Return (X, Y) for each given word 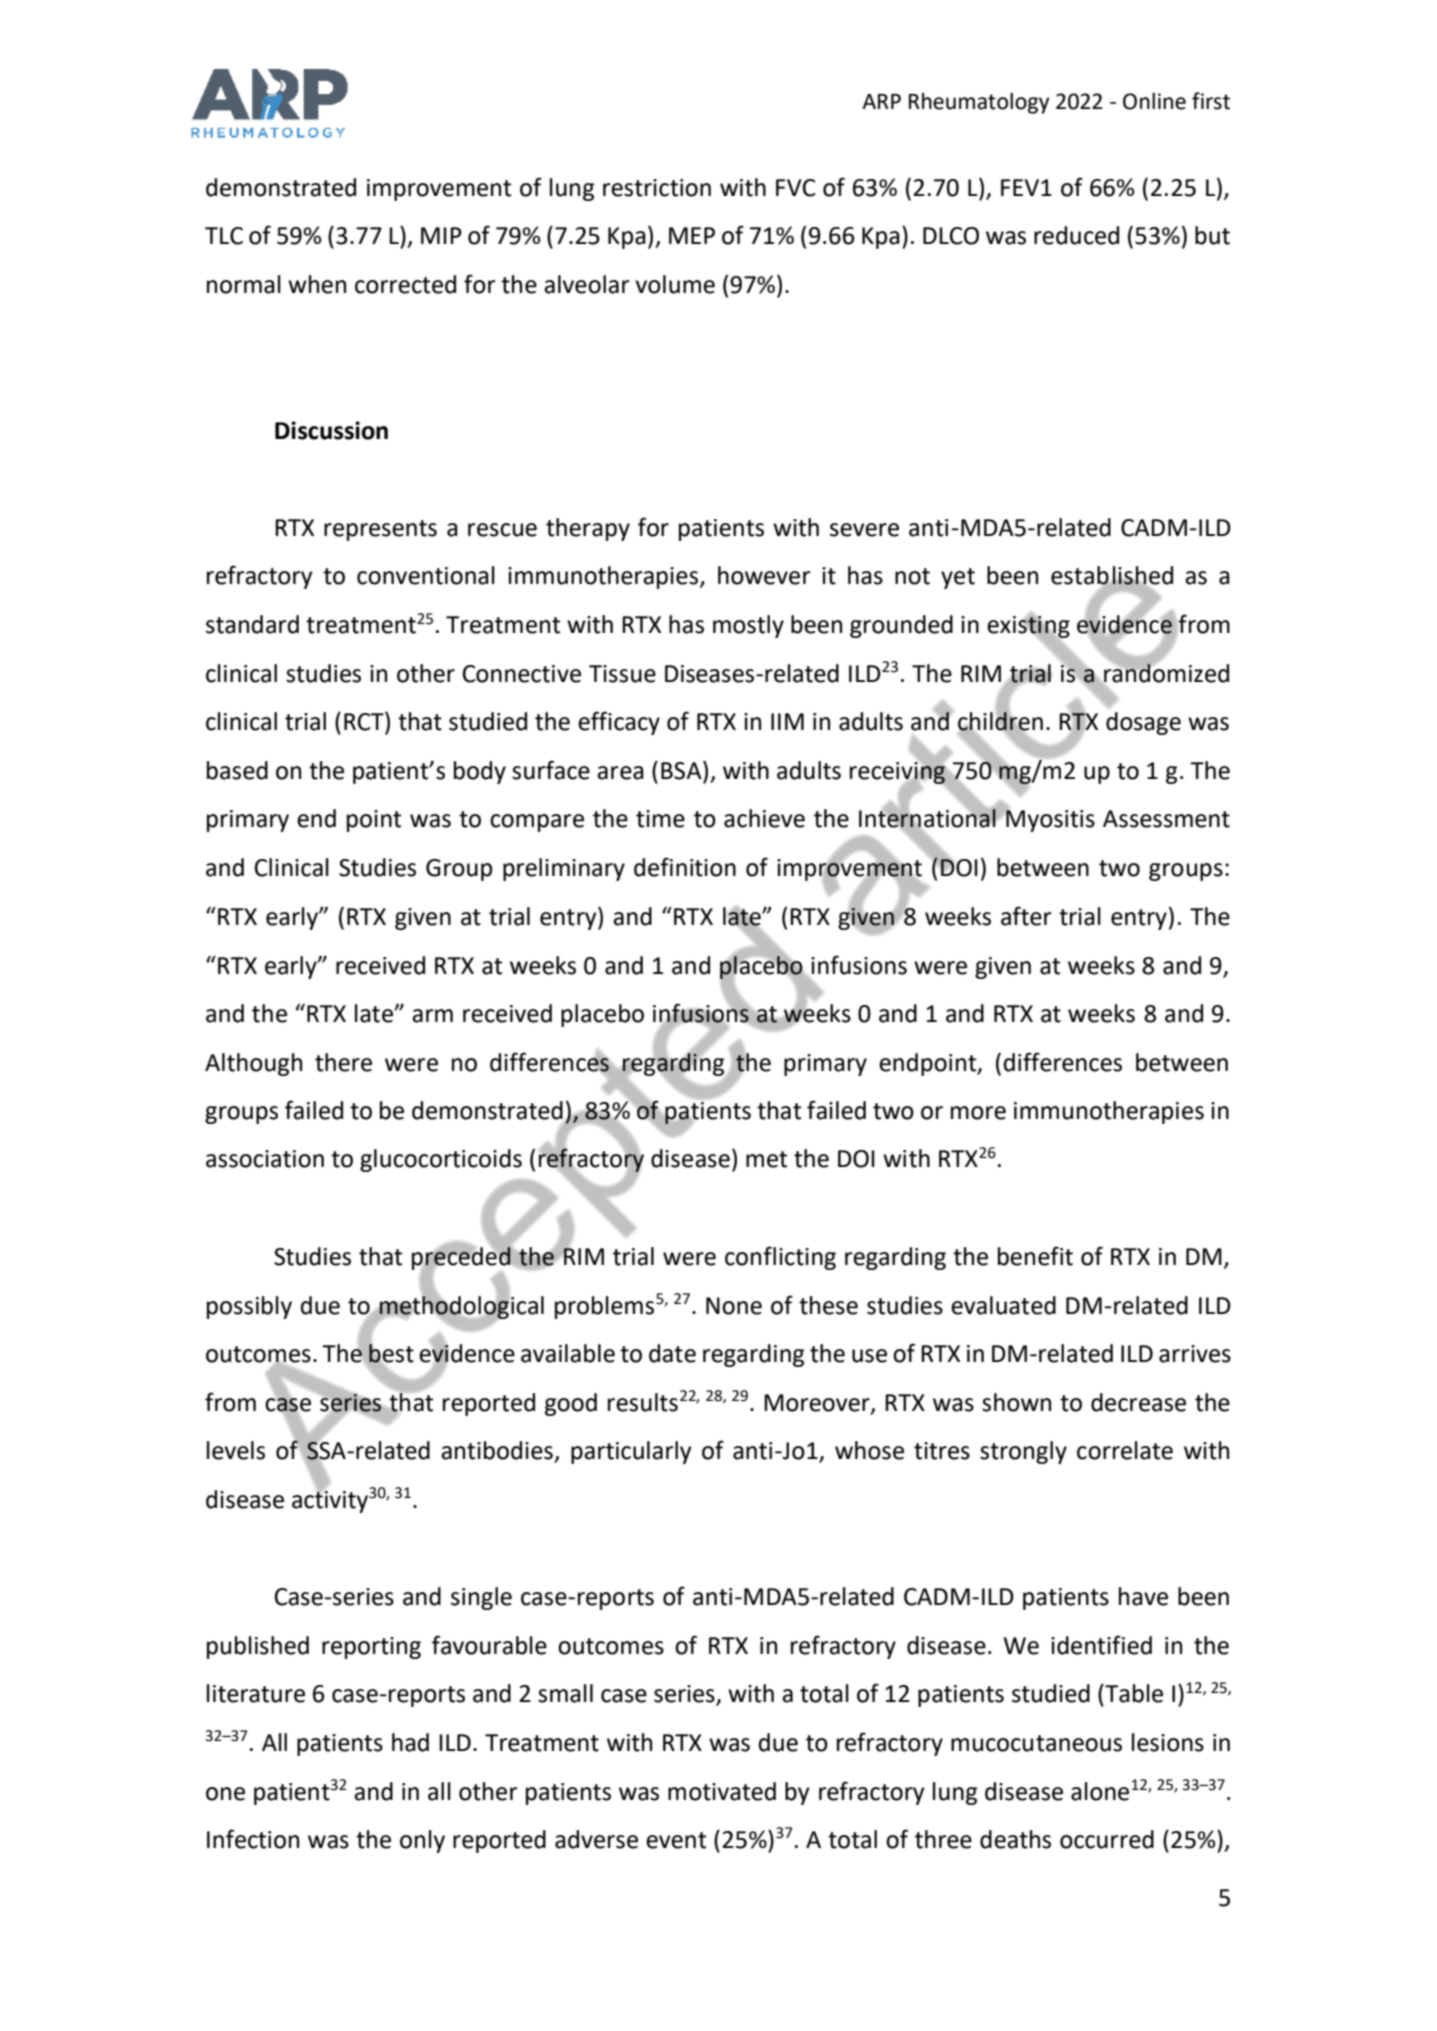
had (410, 1742)
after (1026, 916)
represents (380, 530)
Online (1154, 101)
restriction (657, 188)
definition (685, 867)
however (764, 575)
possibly (249, 1307)
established (1112, 576)
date (672, 1353)
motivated (722, 1791)
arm (432, 1016)
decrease (1138, 1402)
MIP (441, 235)
